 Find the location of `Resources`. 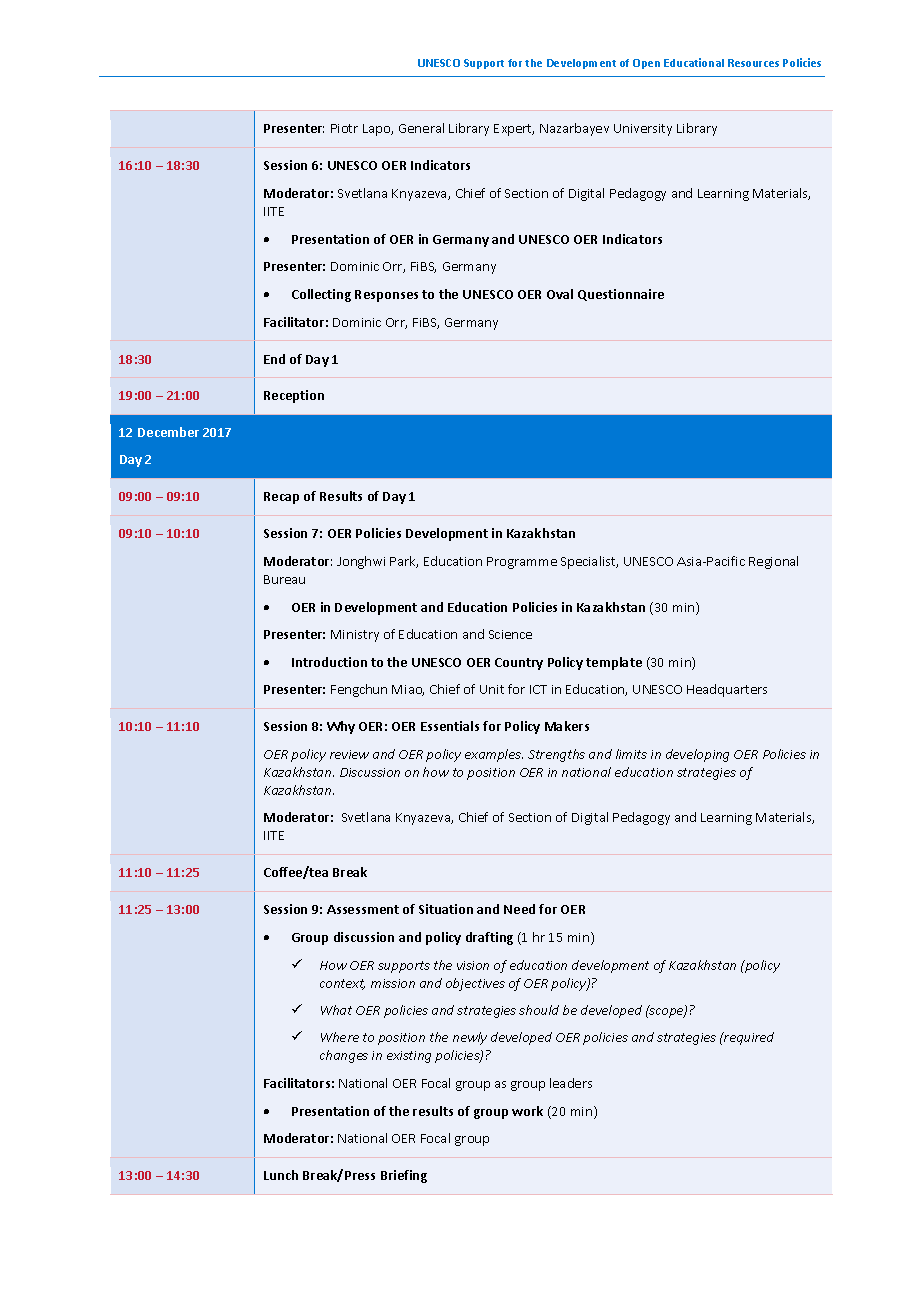

Resources is located at coordinates (753, 63).
